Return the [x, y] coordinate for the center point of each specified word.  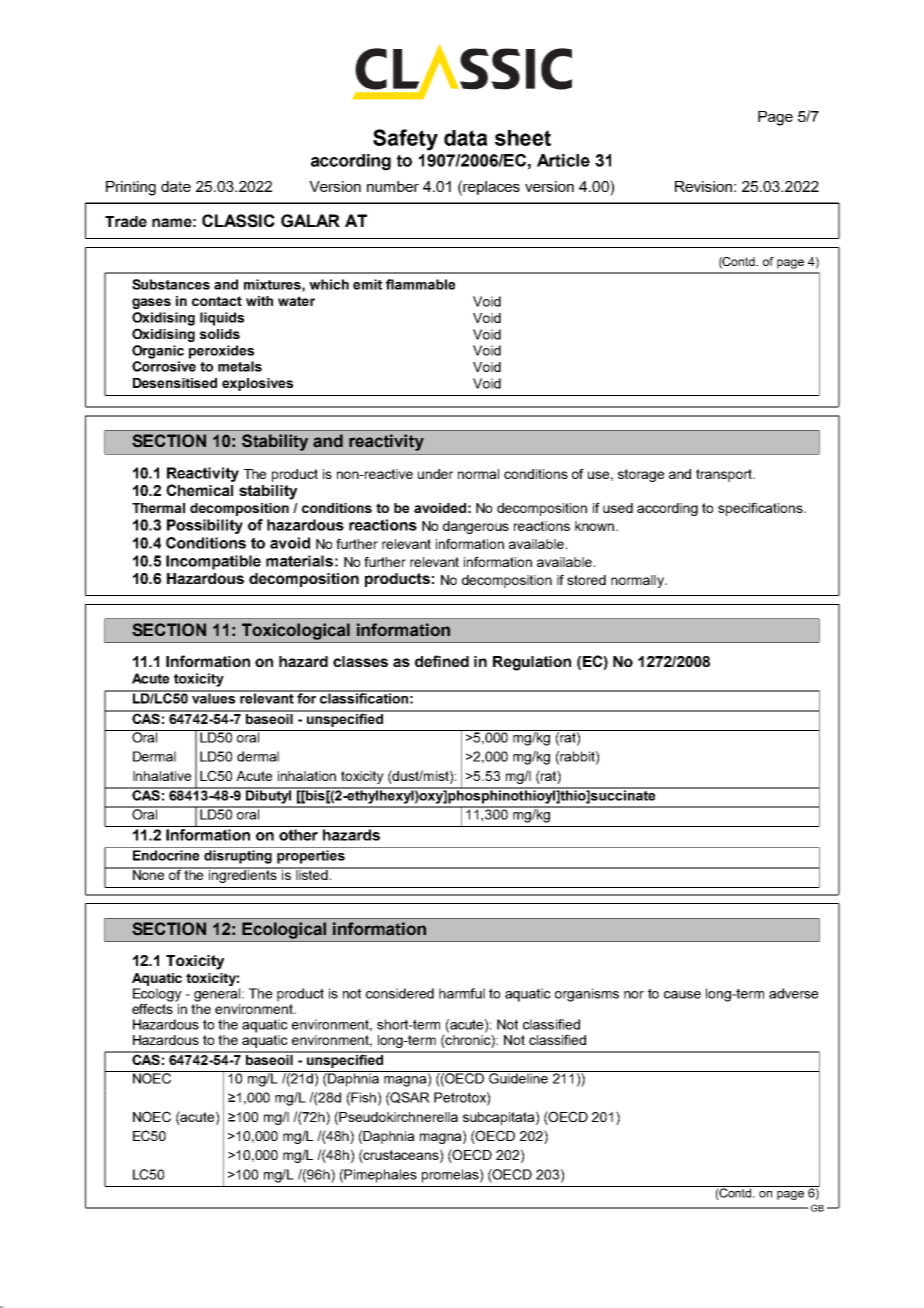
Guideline [518, 1077]
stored [586, 580]
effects [152, 1007]
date [176, 186]
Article [563, 160]
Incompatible [213, 562]
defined [442, 661]
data [466, 138]
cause [682, 995]
